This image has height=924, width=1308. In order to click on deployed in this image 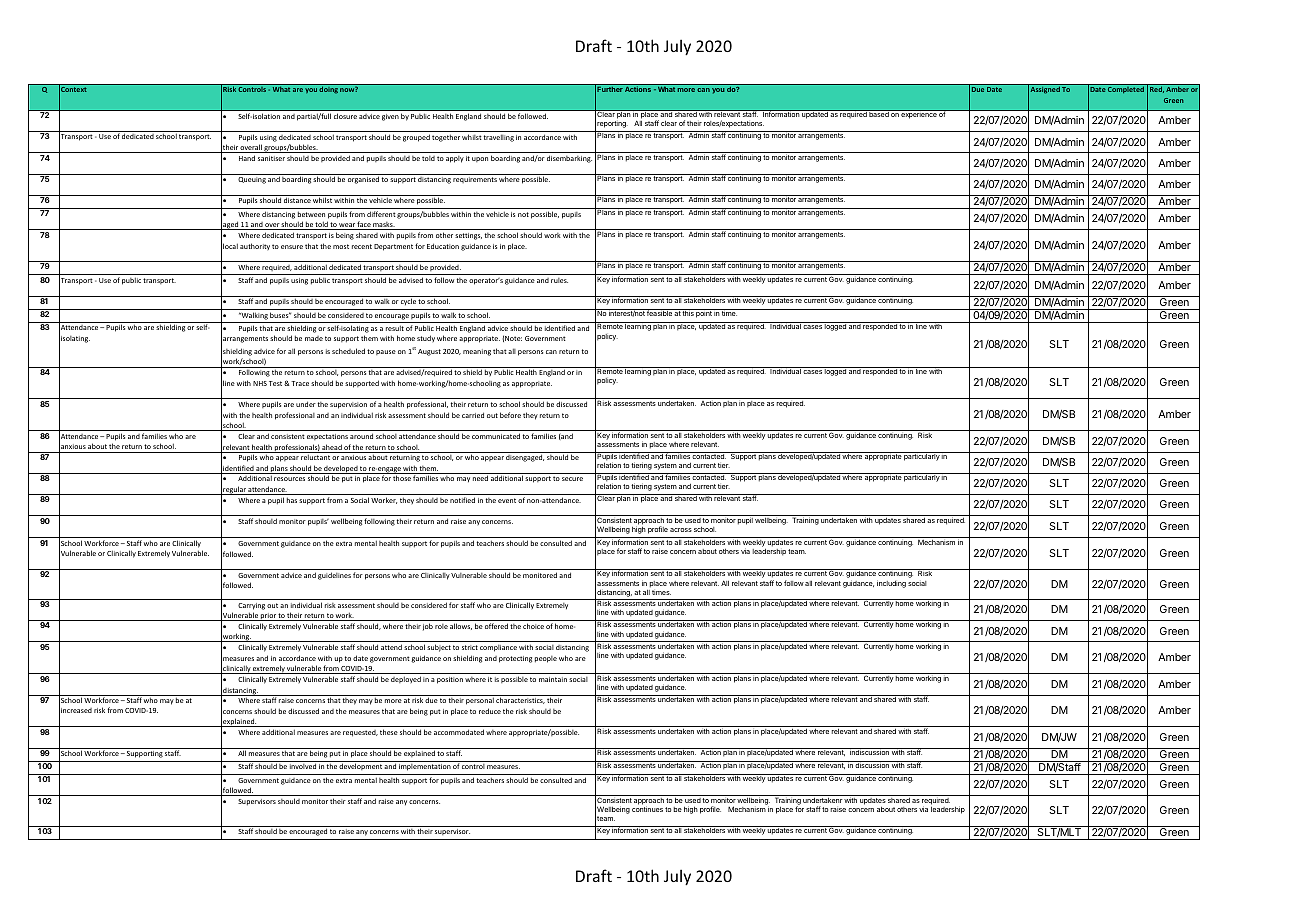, I will do `click(406, 679)`.
